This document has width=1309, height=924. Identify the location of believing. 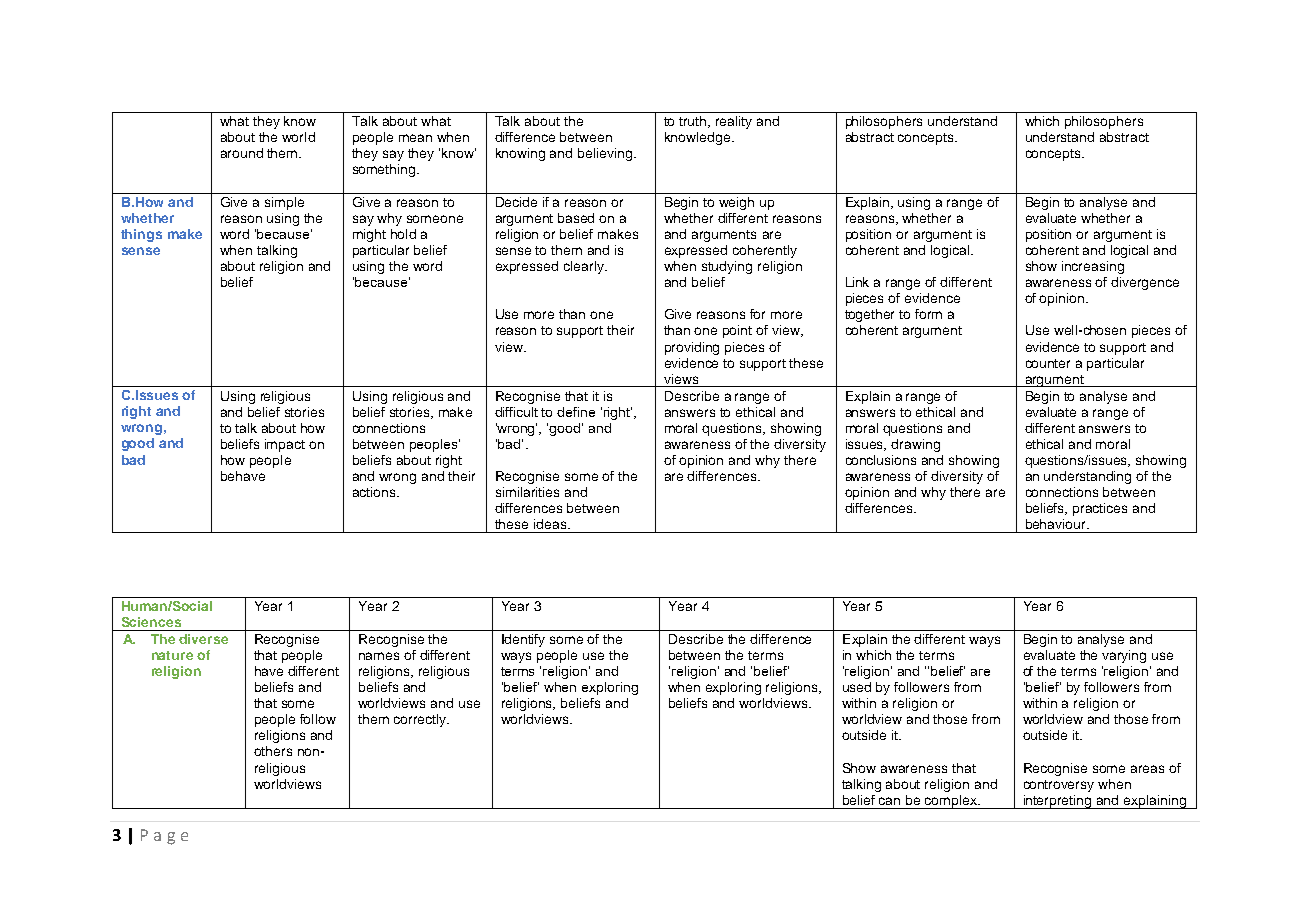
(605, 154).
